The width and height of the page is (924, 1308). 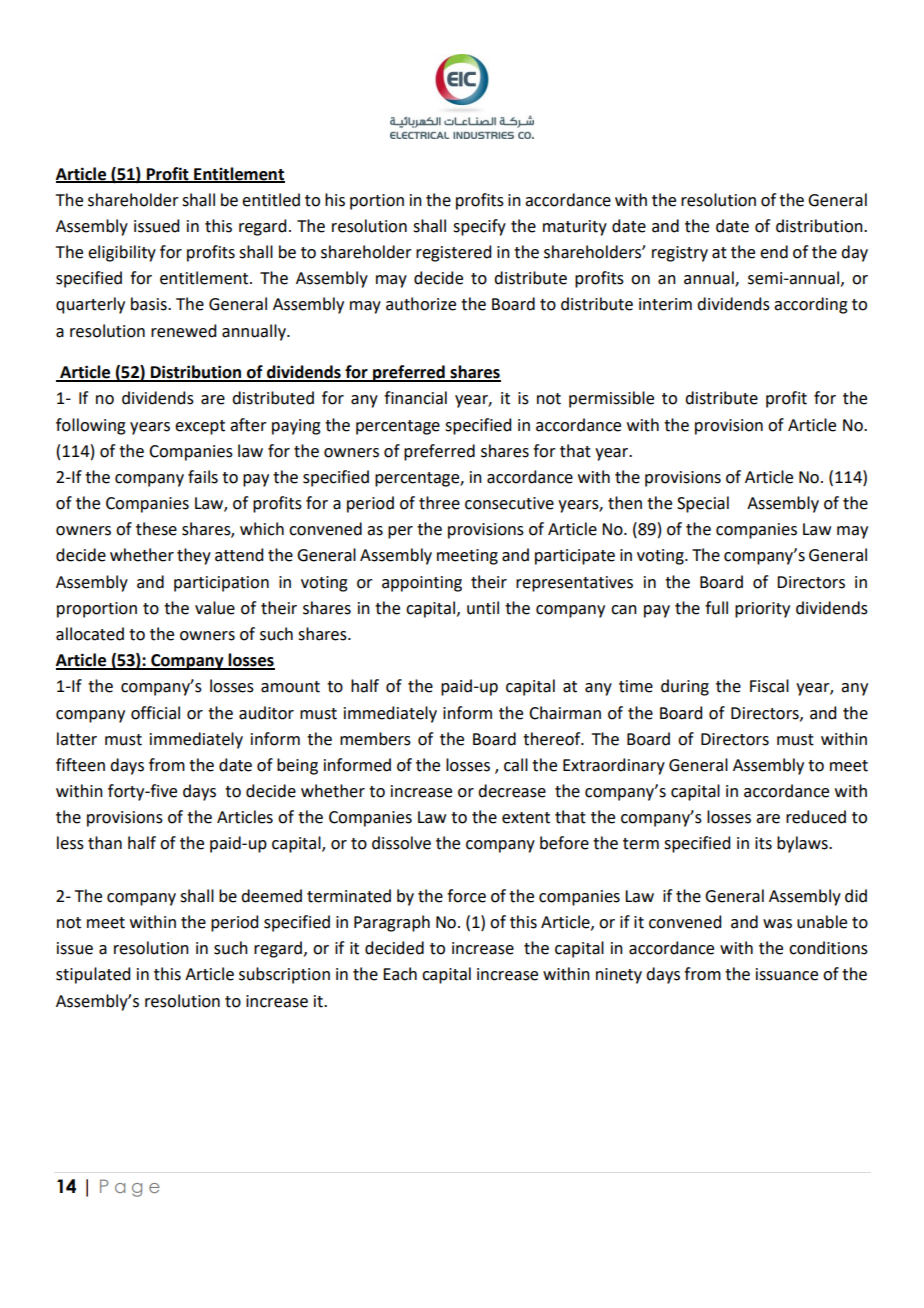 I want to click on eligibility, so click(x=122, y=253).
